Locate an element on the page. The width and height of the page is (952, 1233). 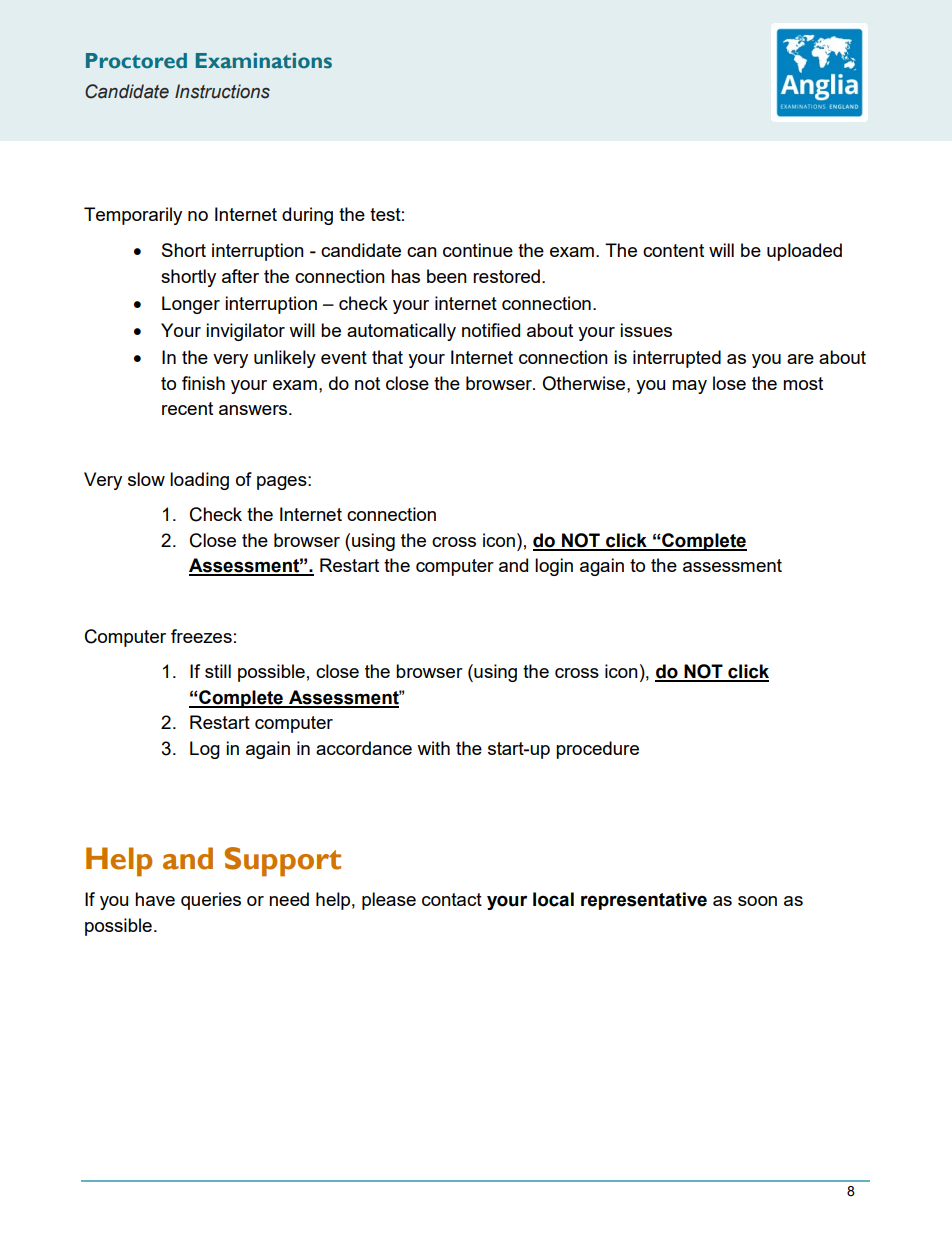
Instructions is located at coordinates (222, 91).
